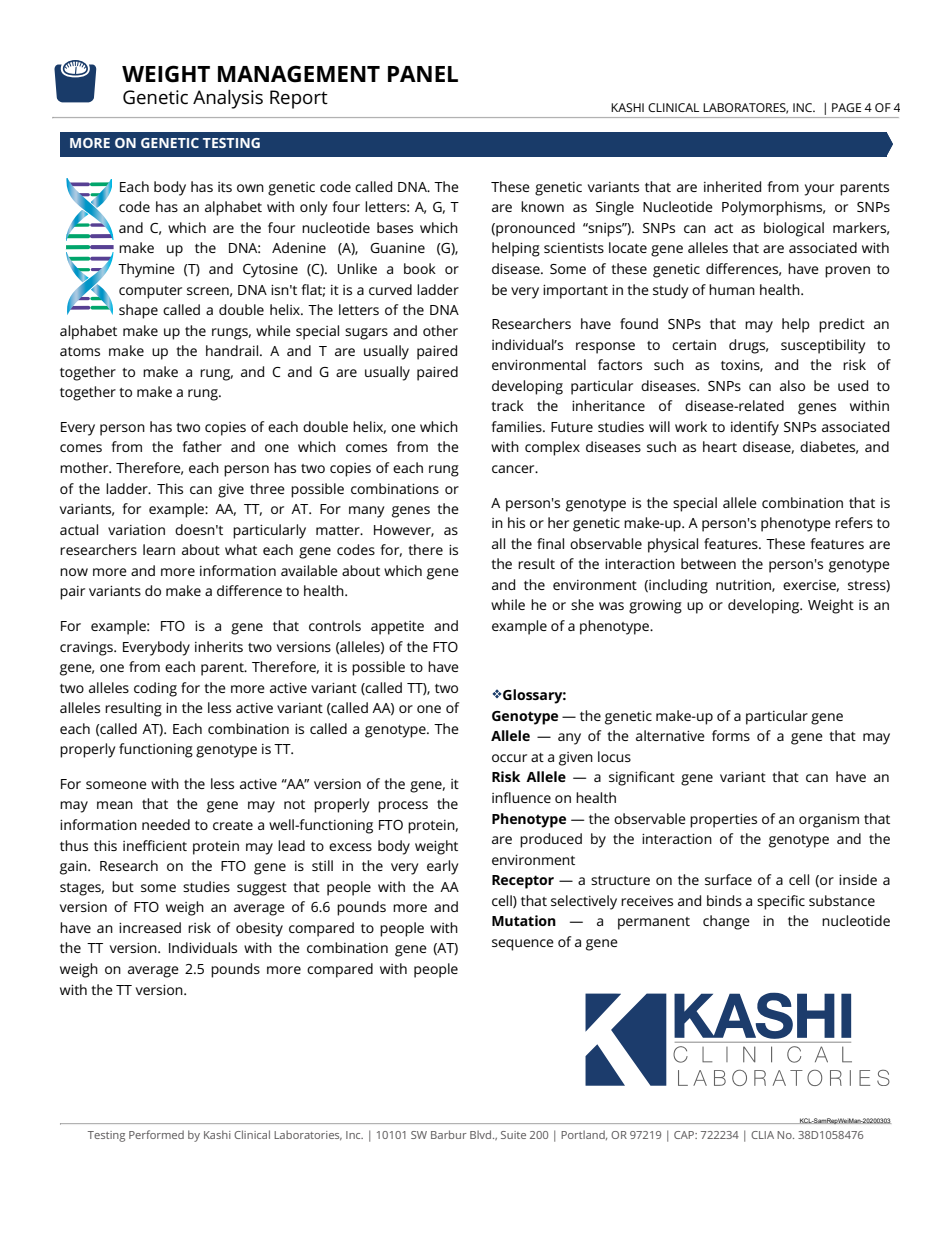 The width and height of the screenshot is (952, 1233). Describe the element at coordinates (846, 107) in the screenshot. I see `PAGE` at that location.
